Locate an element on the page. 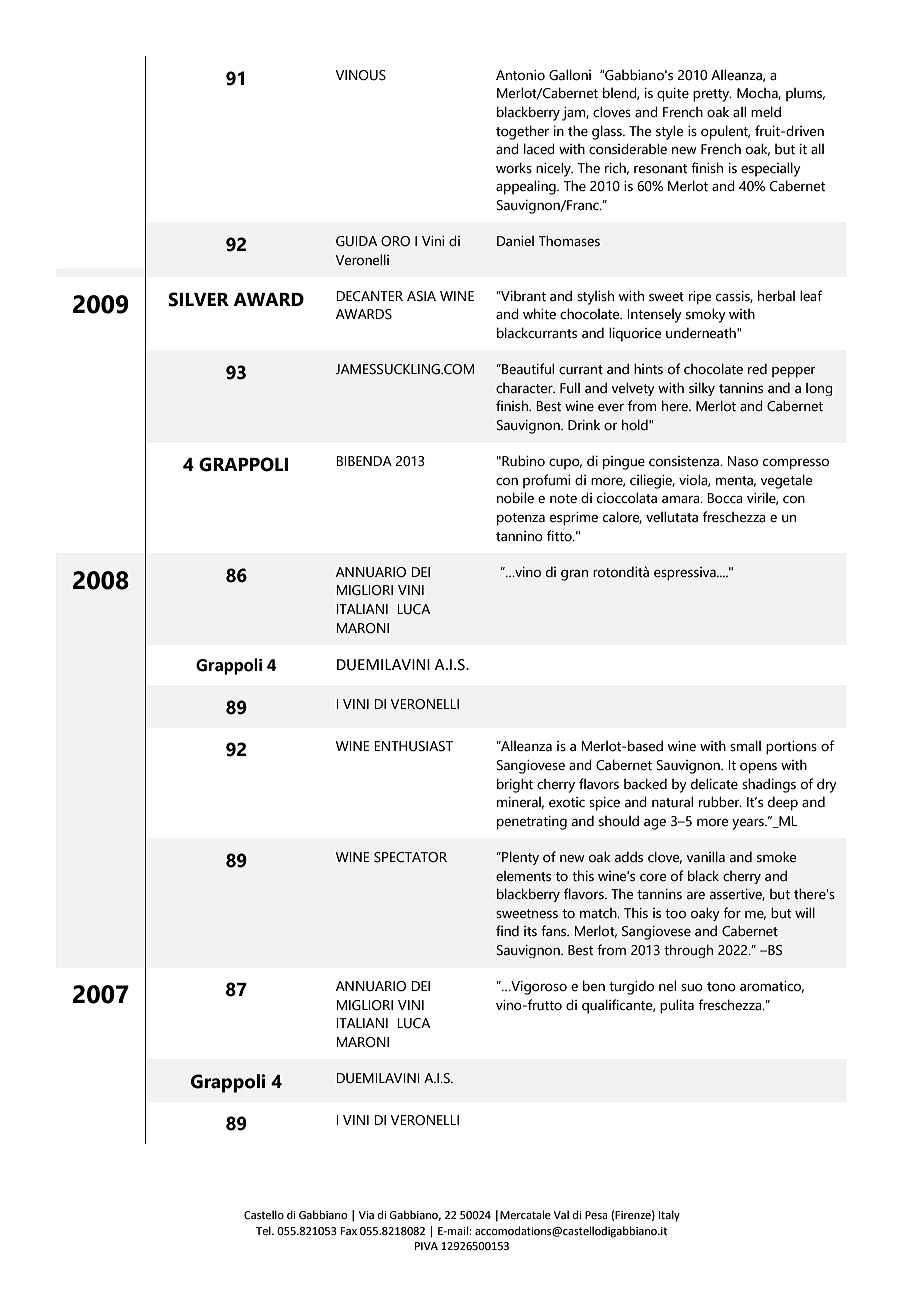 The image size is (924, 1308). SILVER is located at coordinates (198, 299).
